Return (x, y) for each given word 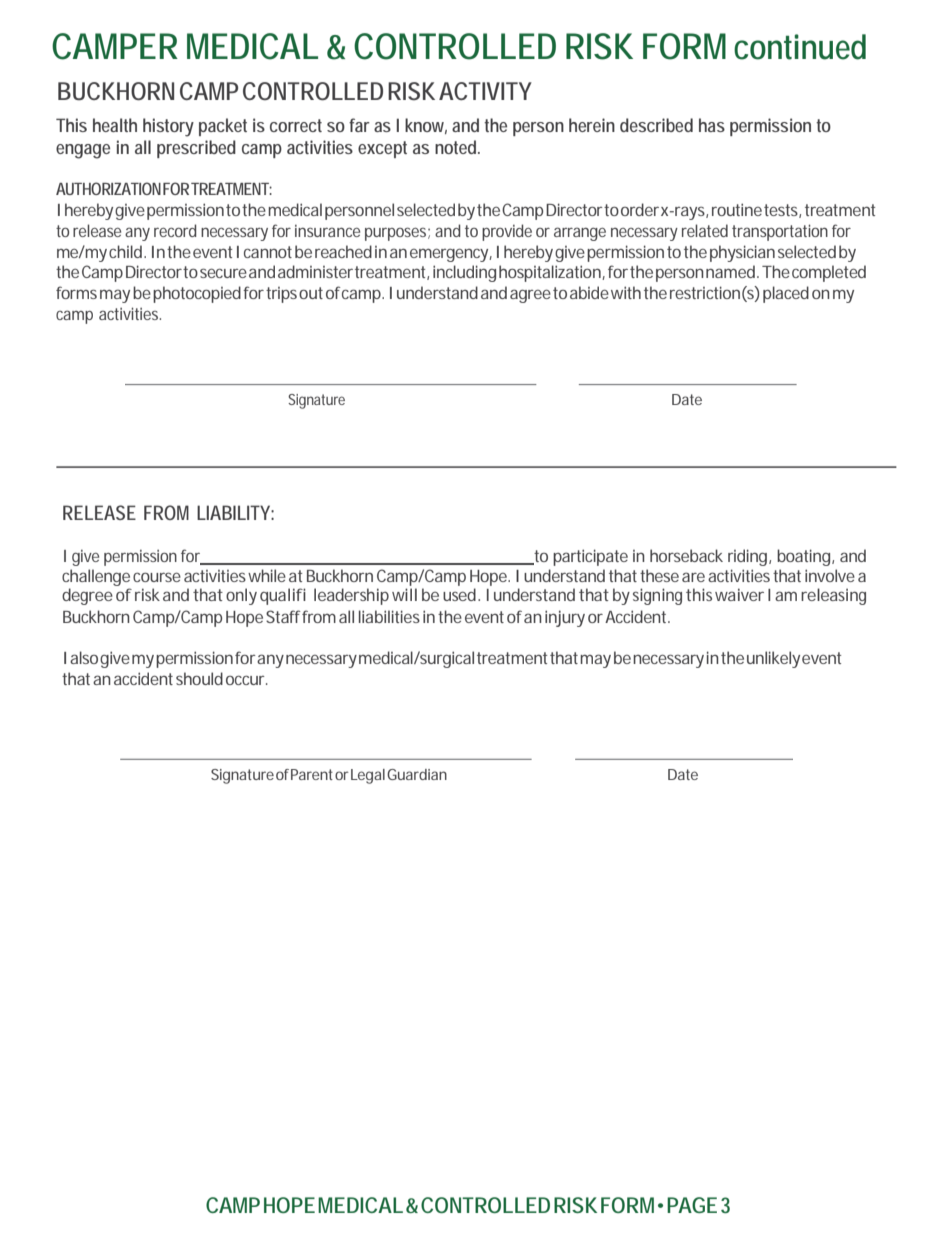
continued (800, 47)
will (404, 594)
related (705, 230)
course (157, 577)
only (241, 596)
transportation (780, 232)
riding (749, 557)
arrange (580, 234)
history (168, 127)
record (175, 230)
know (426, 126)
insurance (327, 231)
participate (590, 557)
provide (507, 232)
